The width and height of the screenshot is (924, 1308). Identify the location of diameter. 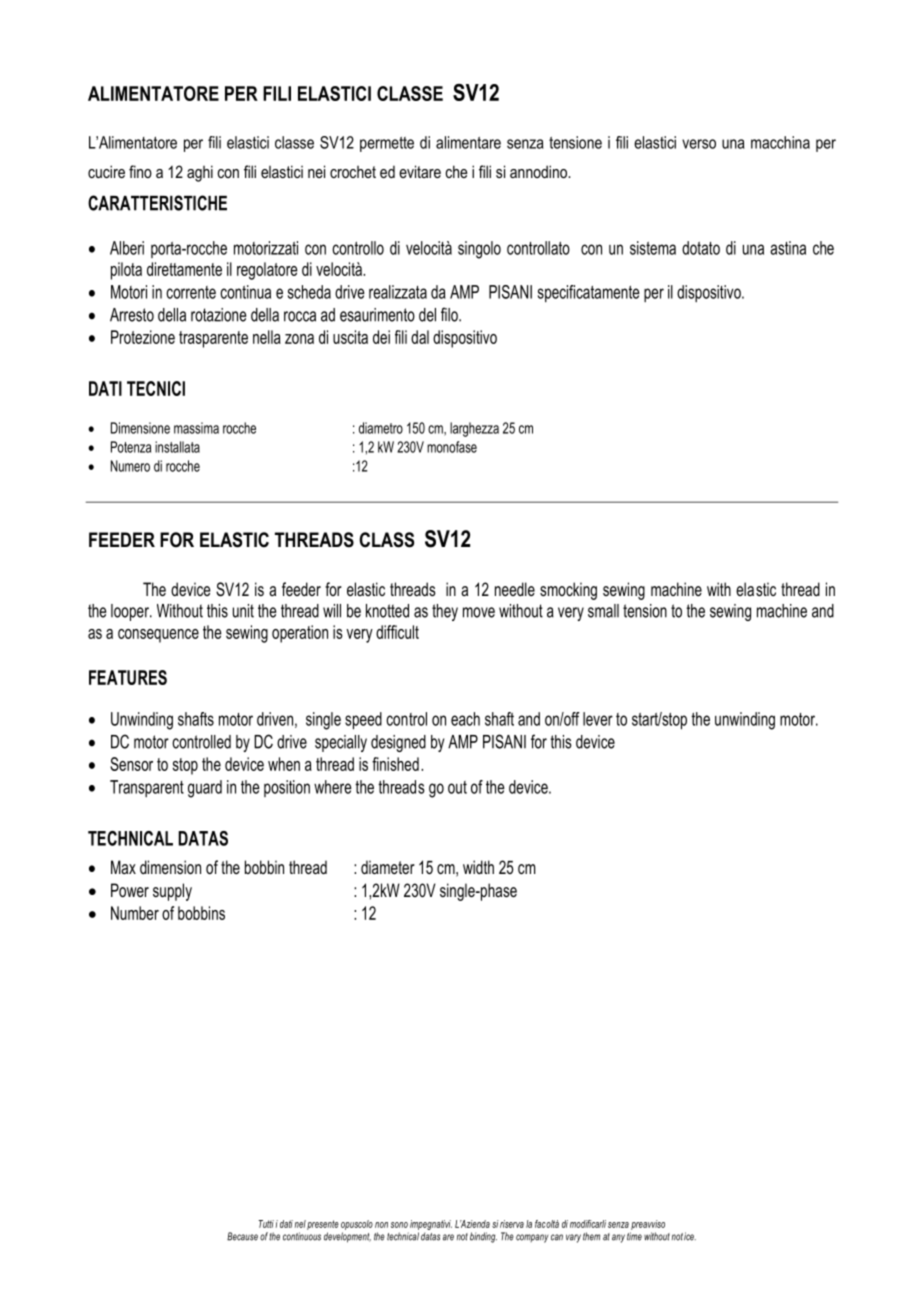
(388, 867).
